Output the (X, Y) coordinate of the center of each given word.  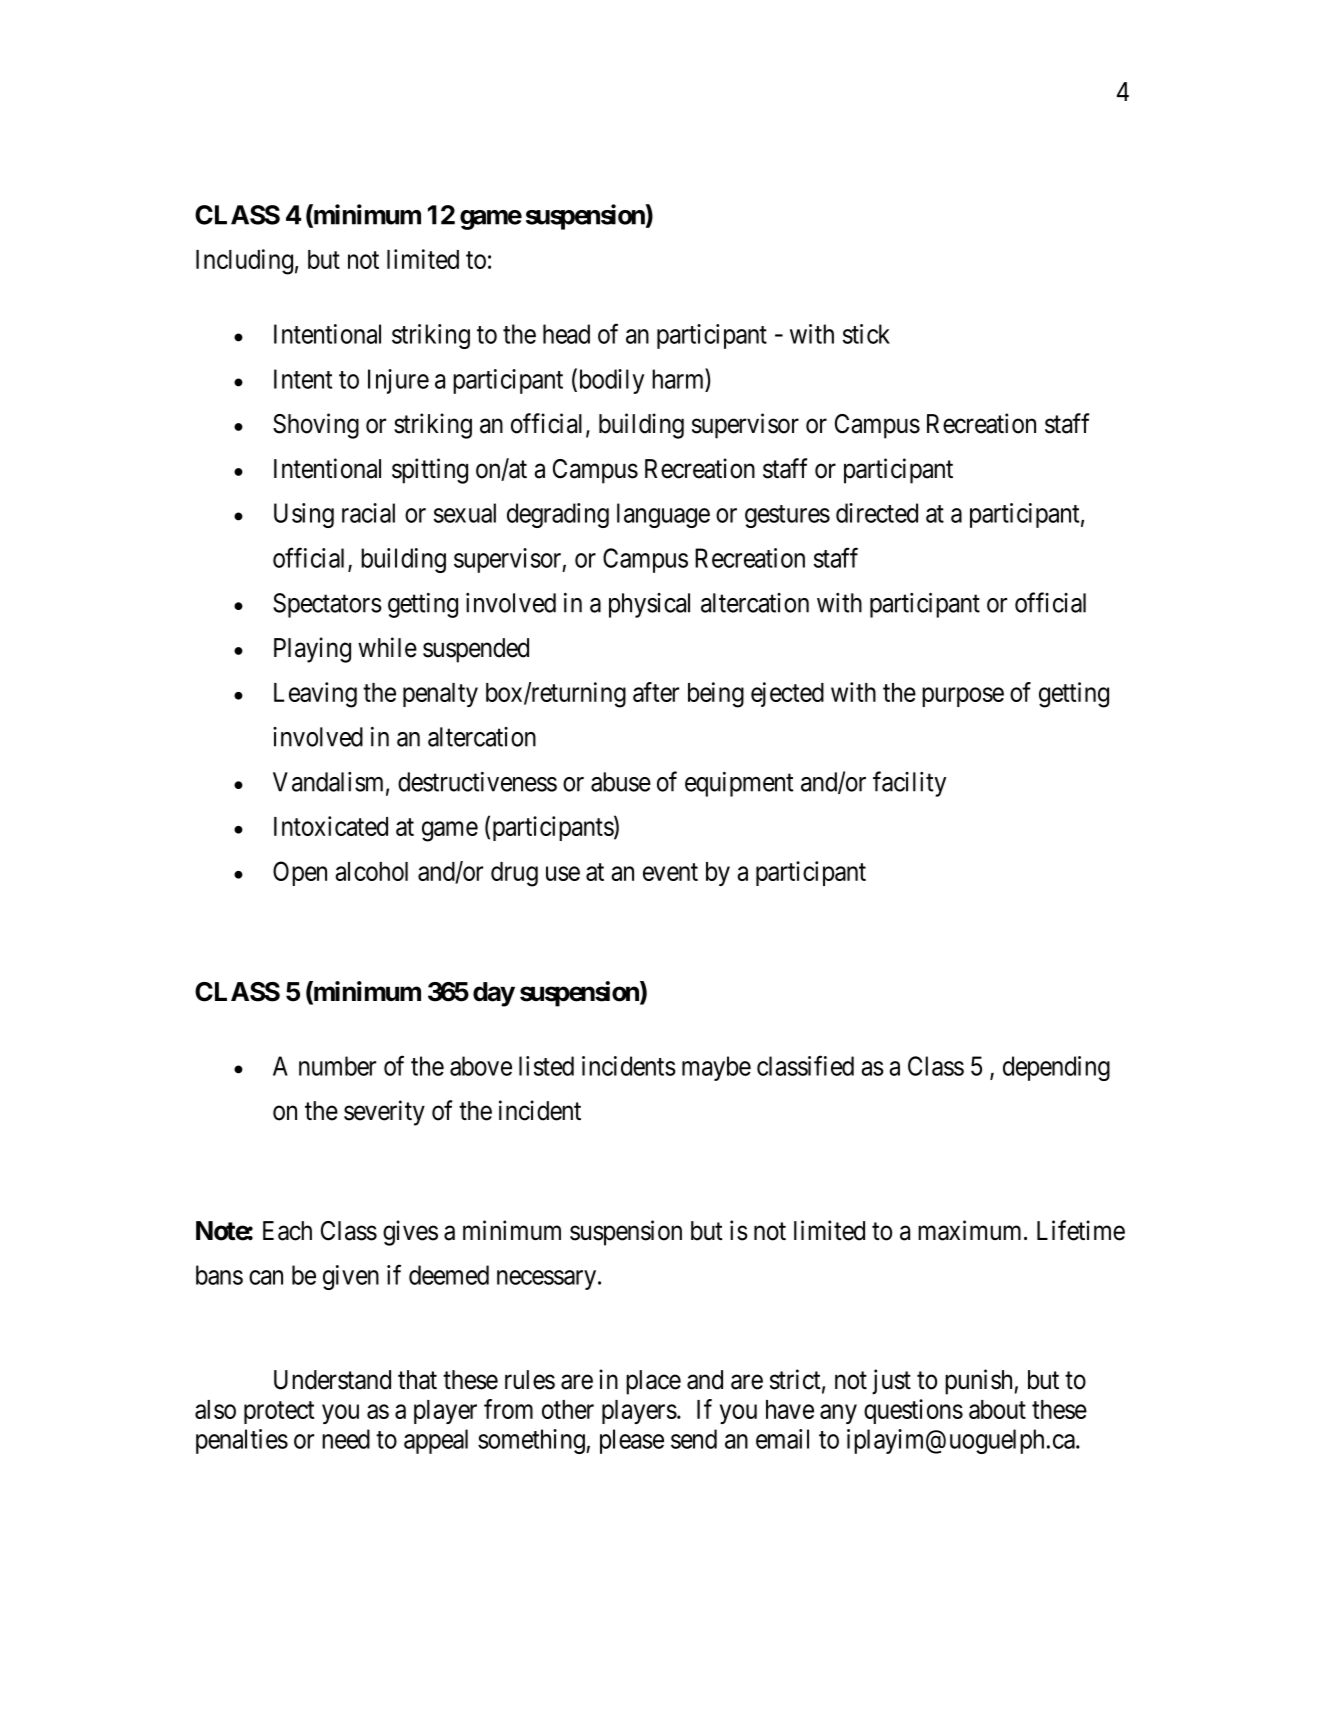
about (997, 1409)
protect (279, 1412)
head (566, 334)
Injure (398, 381)
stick (866, 334)
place (653, 1382)
